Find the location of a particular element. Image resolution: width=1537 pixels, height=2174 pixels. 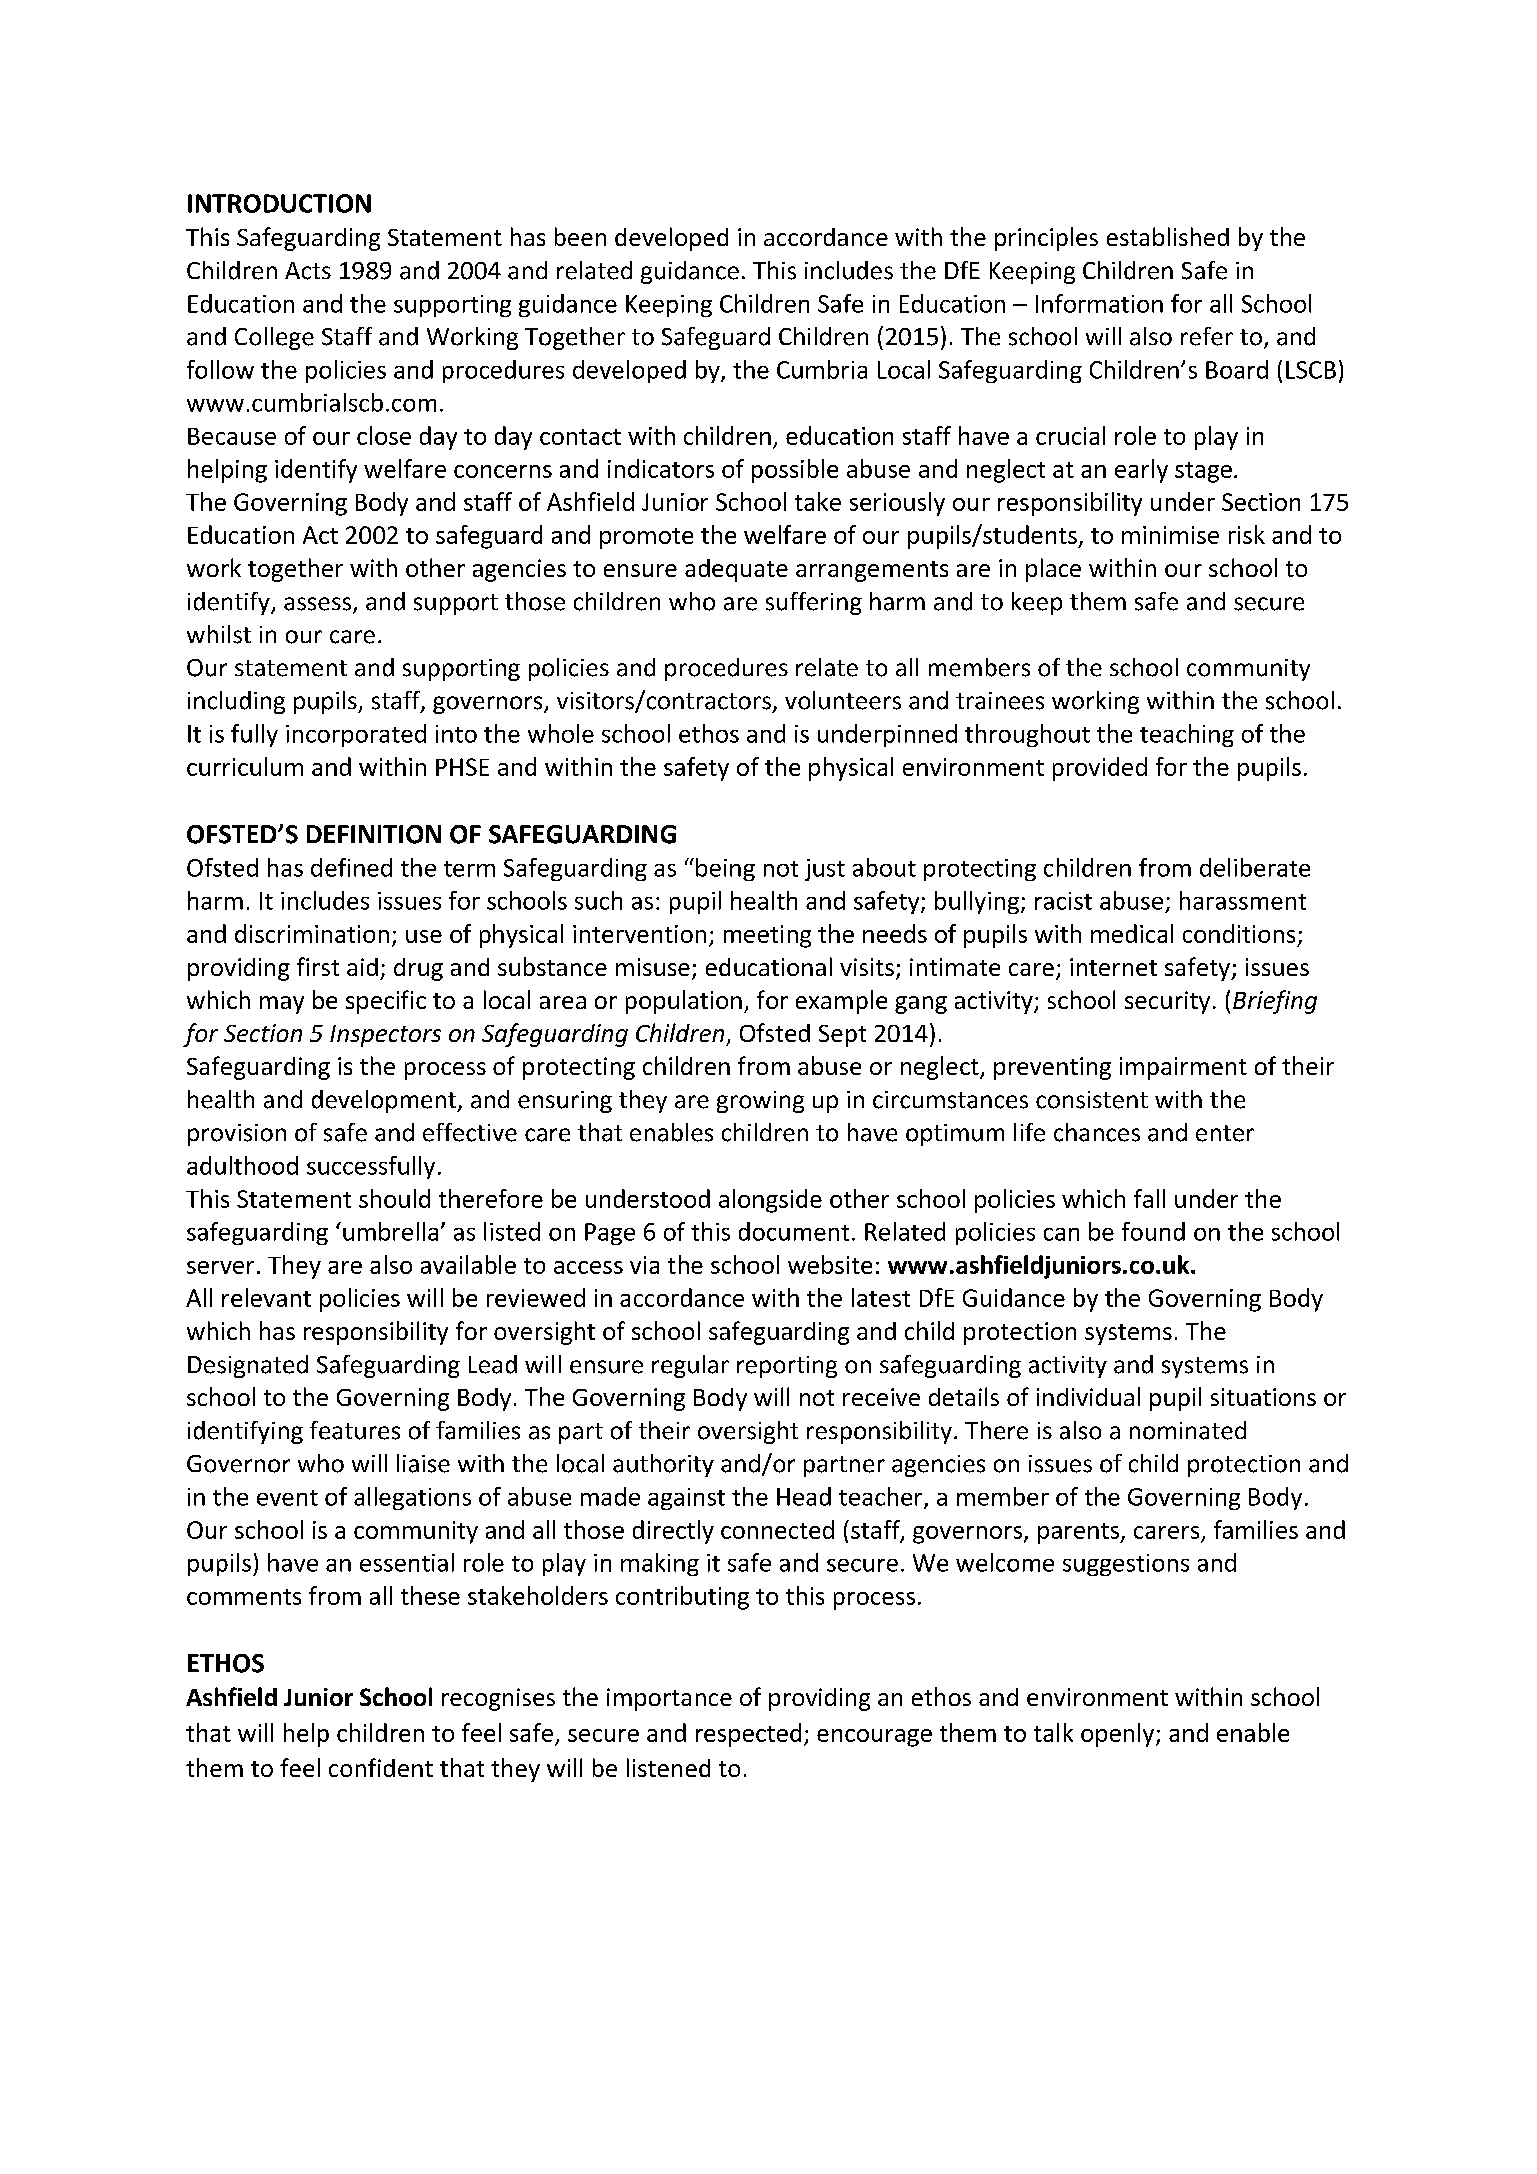

nominated is located at coordinates (1188, 1430).
